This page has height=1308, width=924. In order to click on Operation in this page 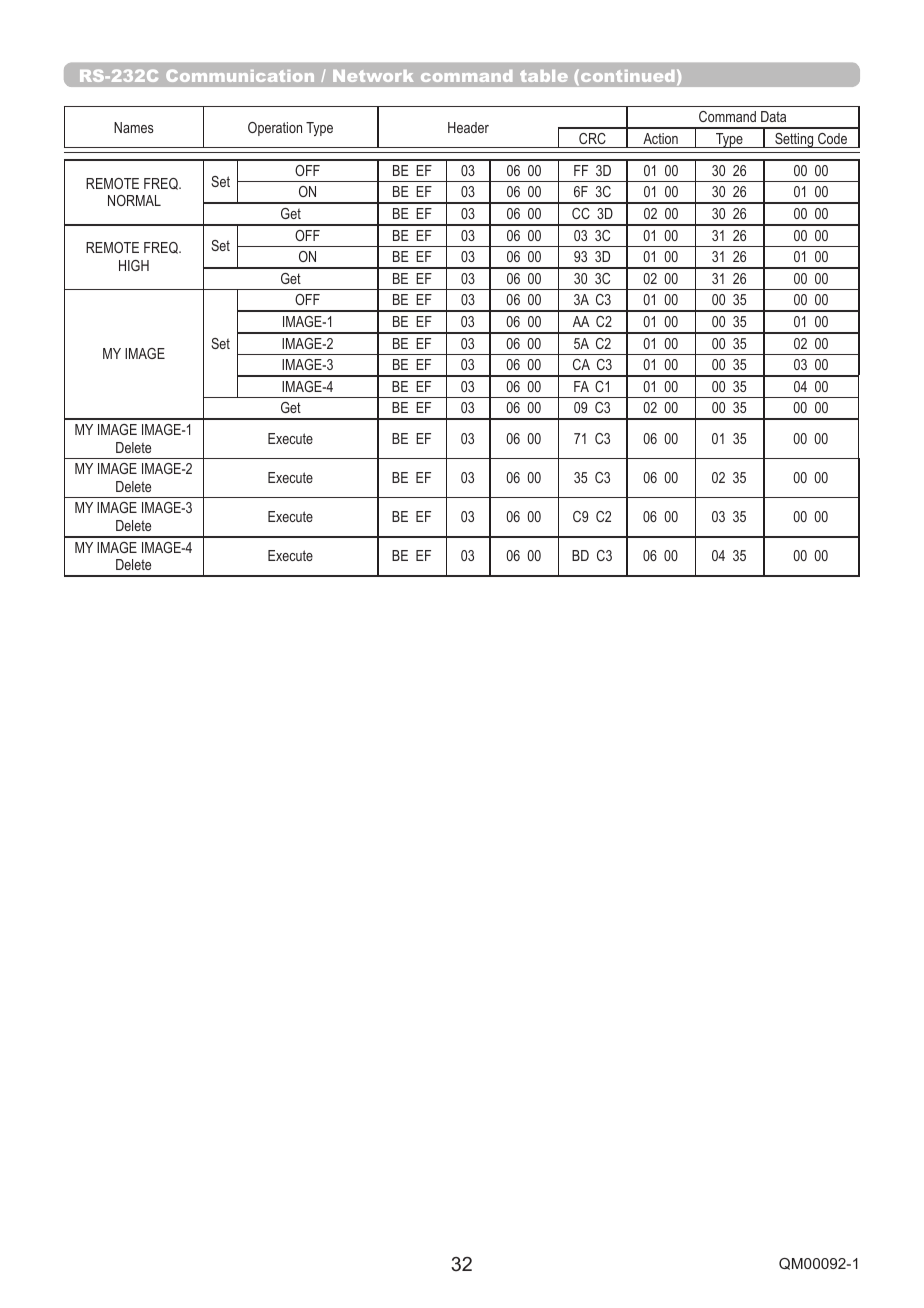, I will do `click(275, 129)`.
